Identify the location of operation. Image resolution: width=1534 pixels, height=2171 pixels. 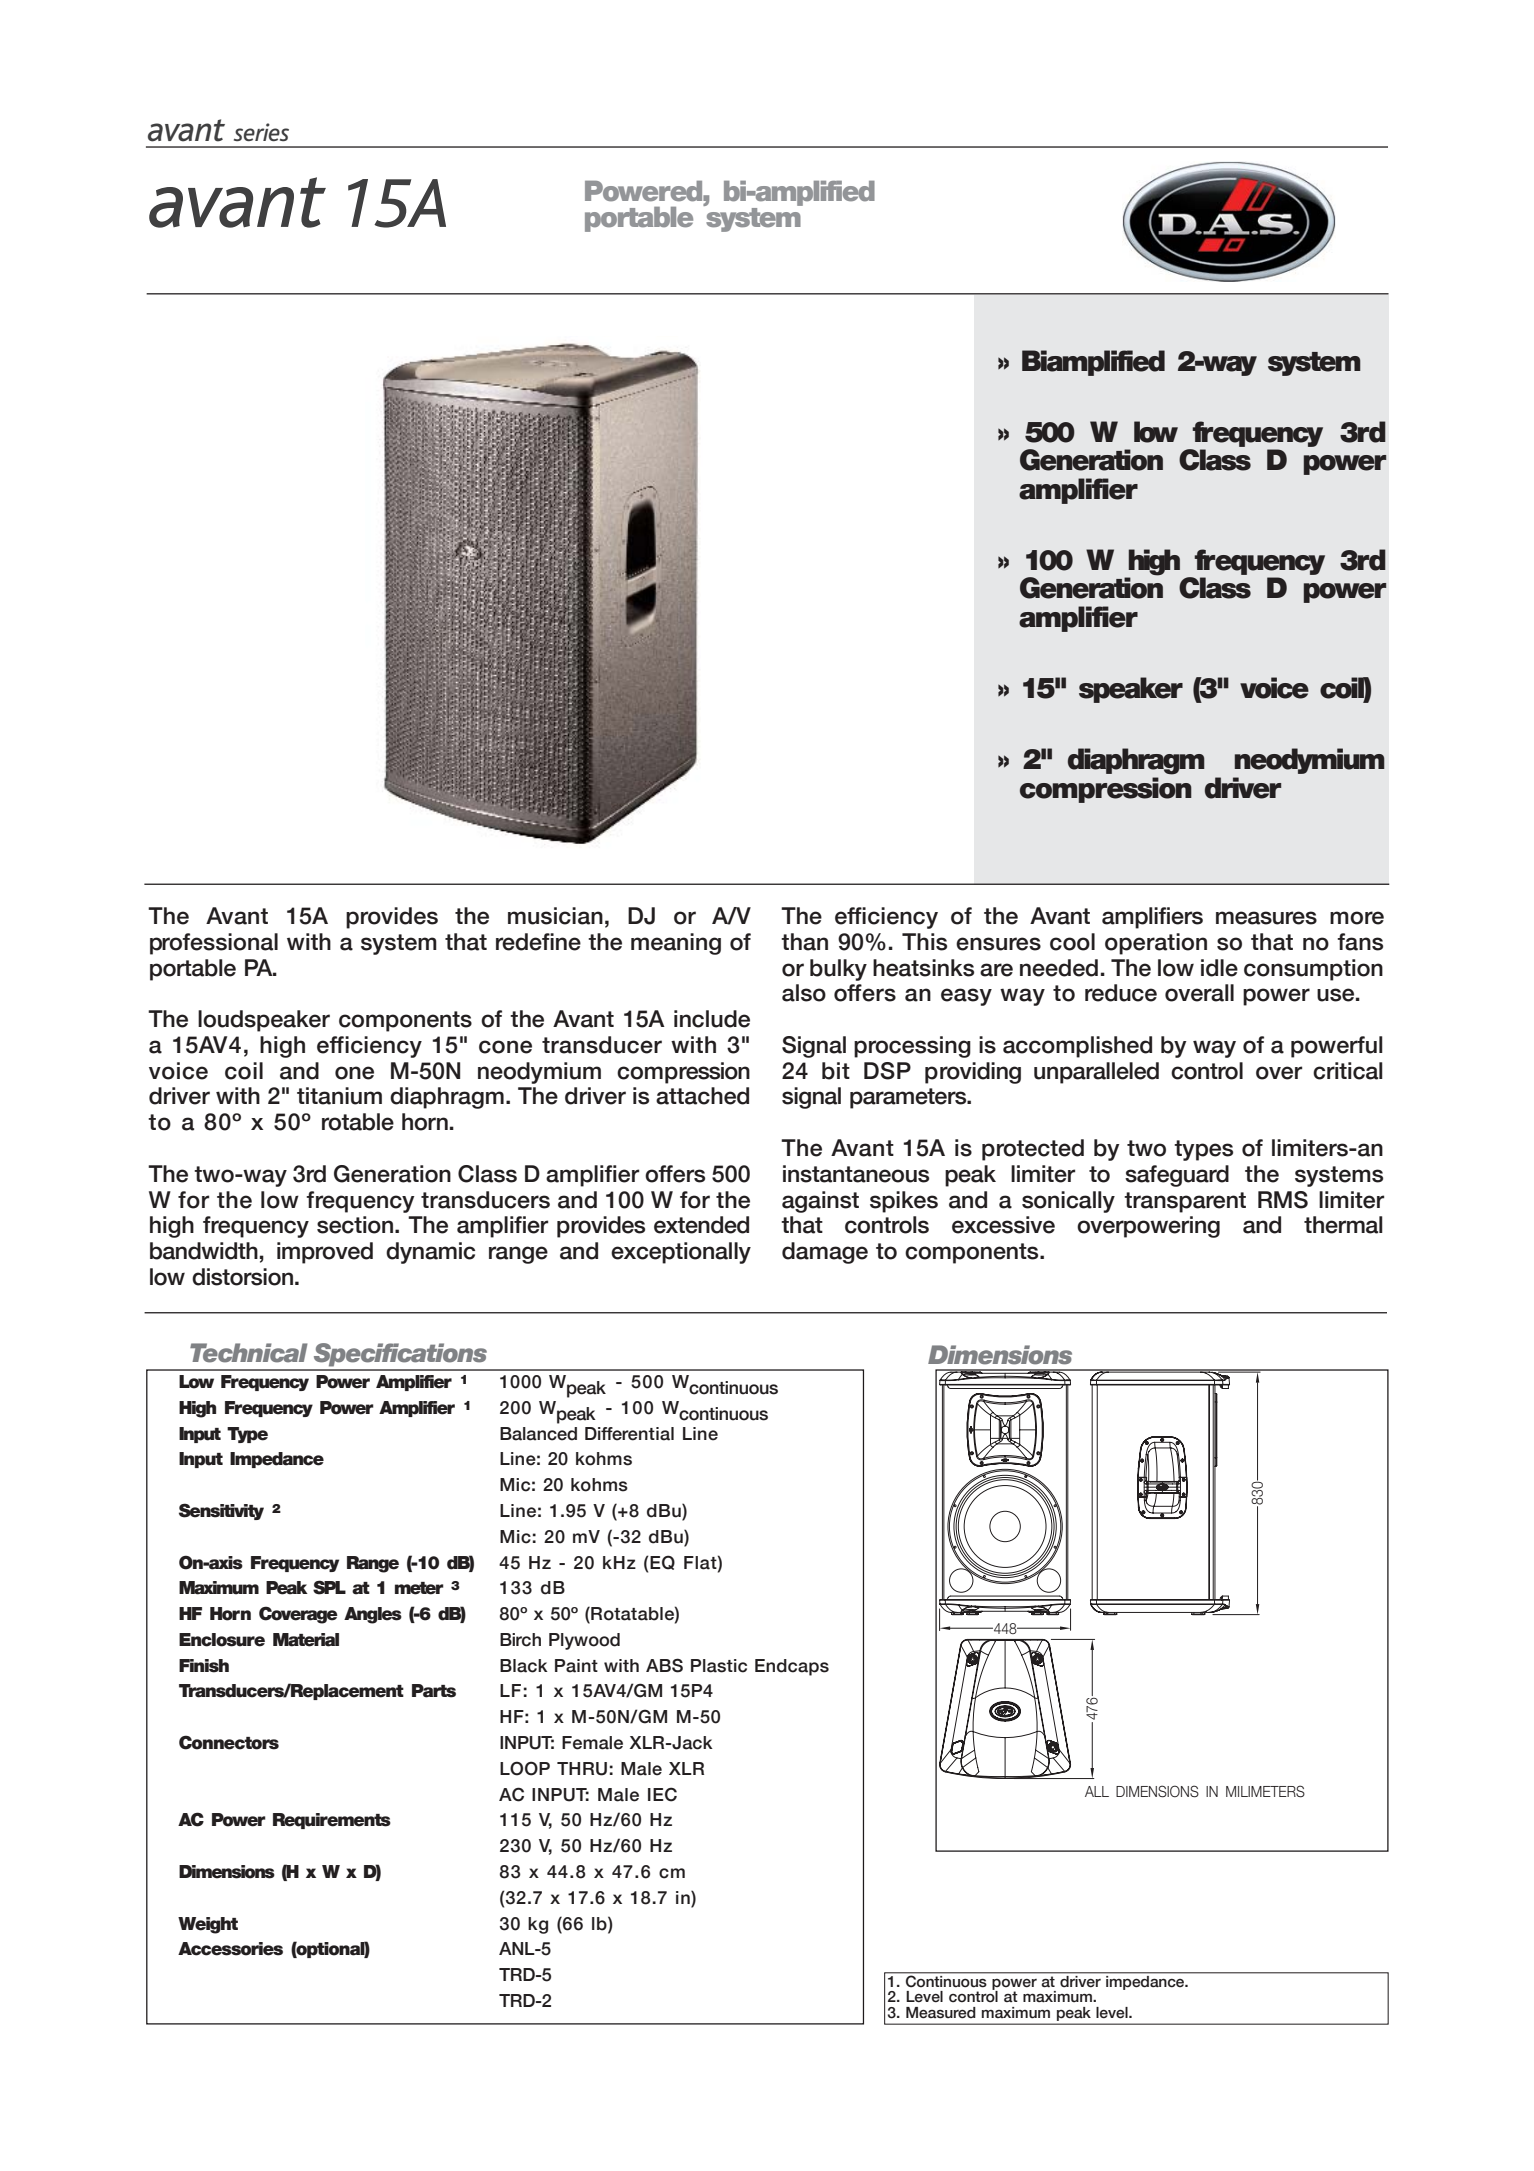
(1156, 944).
